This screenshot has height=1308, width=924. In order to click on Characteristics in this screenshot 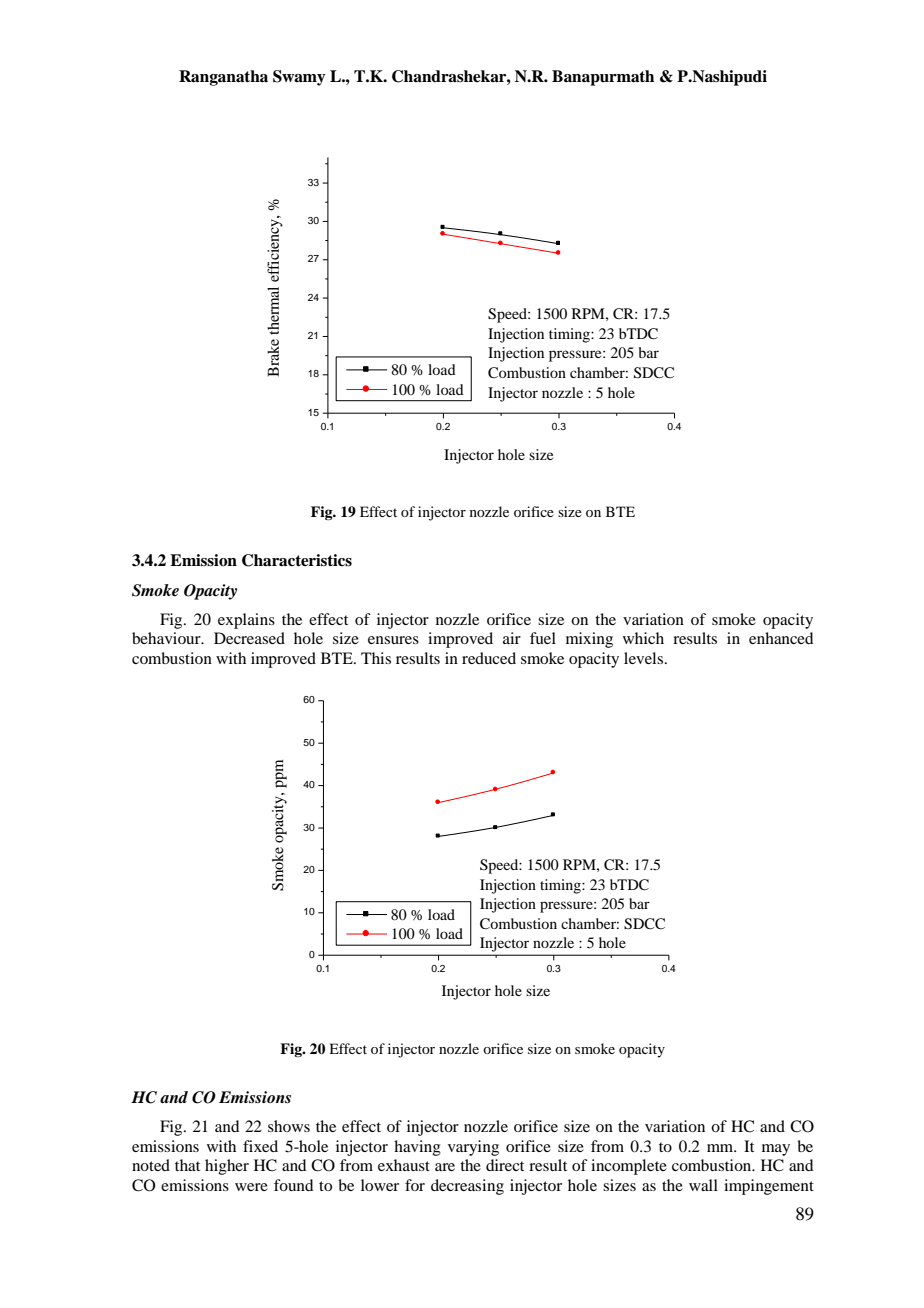, I will do `click(297, 560)`.
